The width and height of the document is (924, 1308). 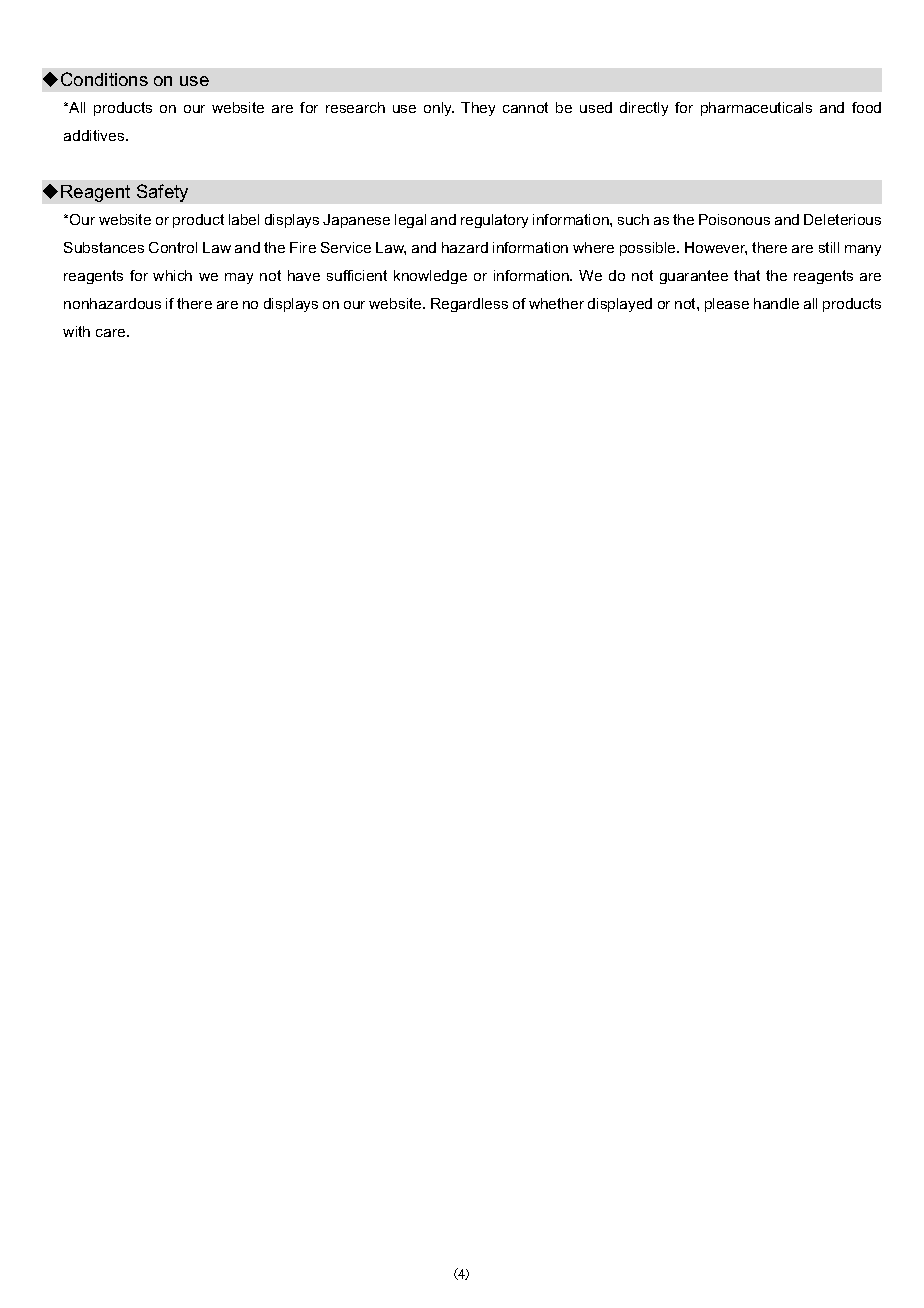 I want to click on pharmaceuticals, so click(x=756, y=109).
